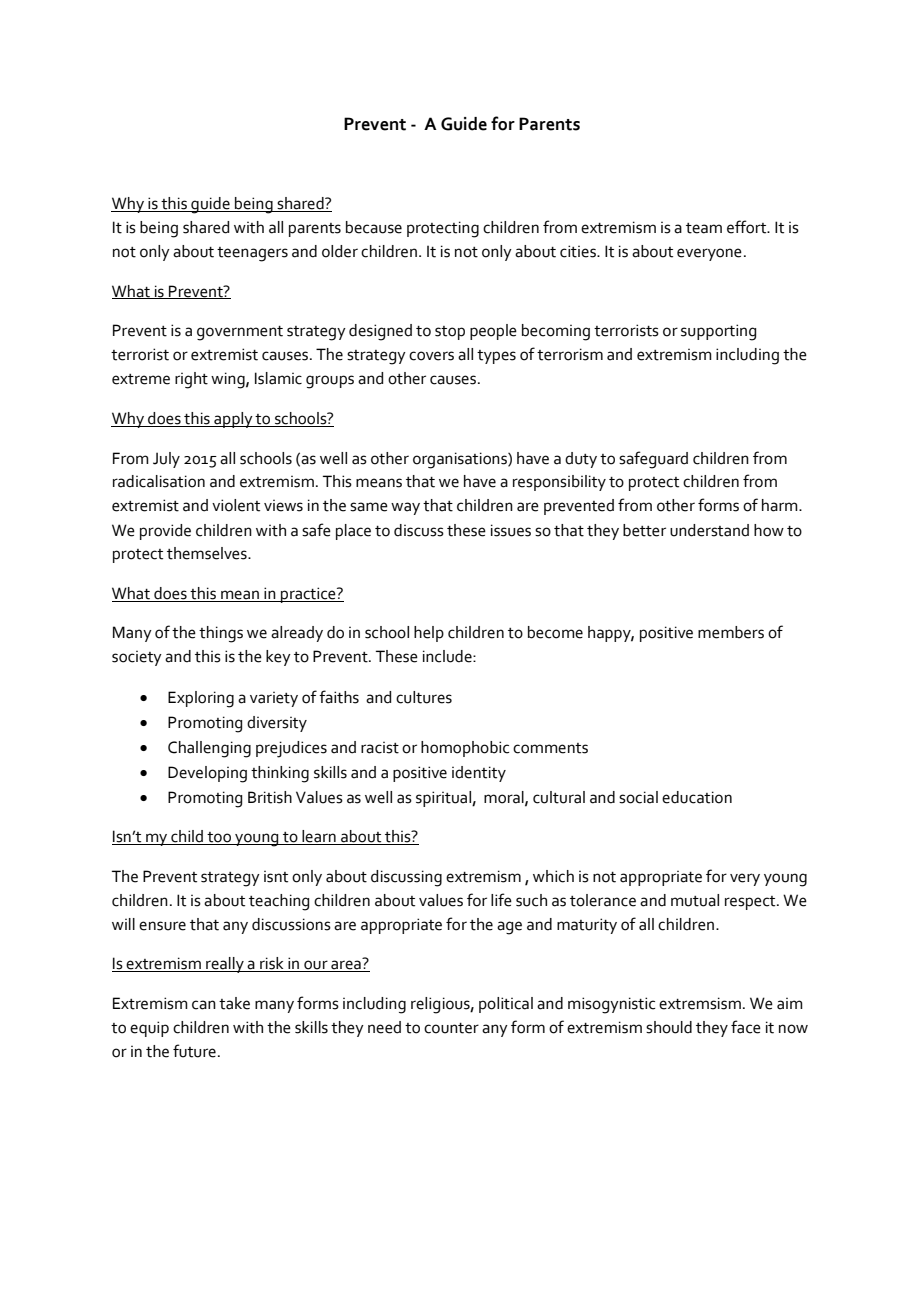 The width and height of the screenshot is (924, 1308). I want to click on can, so click(204, 1005).
